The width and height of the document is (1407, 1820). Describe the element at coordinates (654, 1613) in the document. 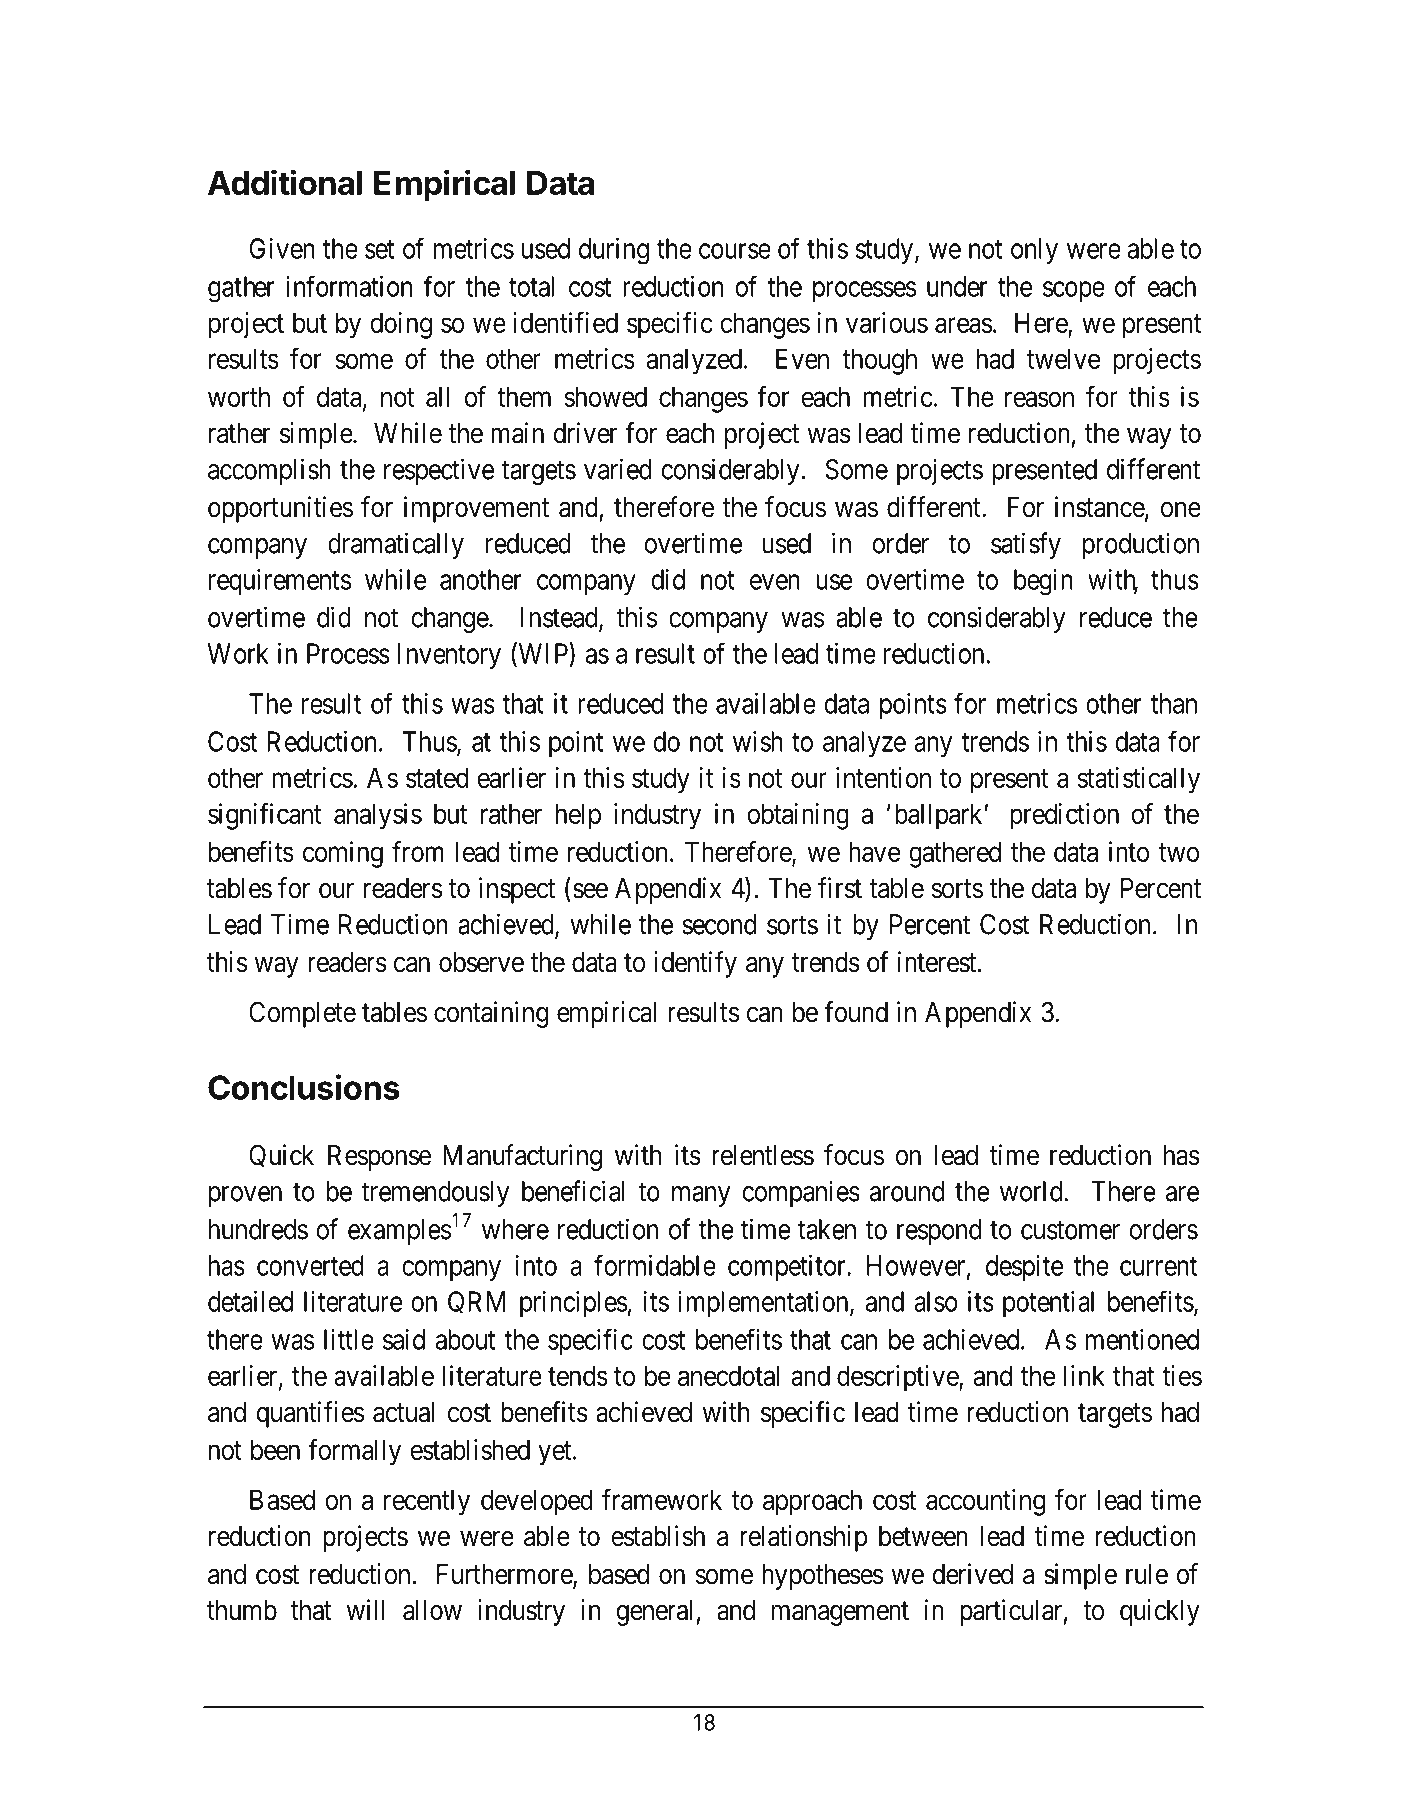

I see `general` at that location.
